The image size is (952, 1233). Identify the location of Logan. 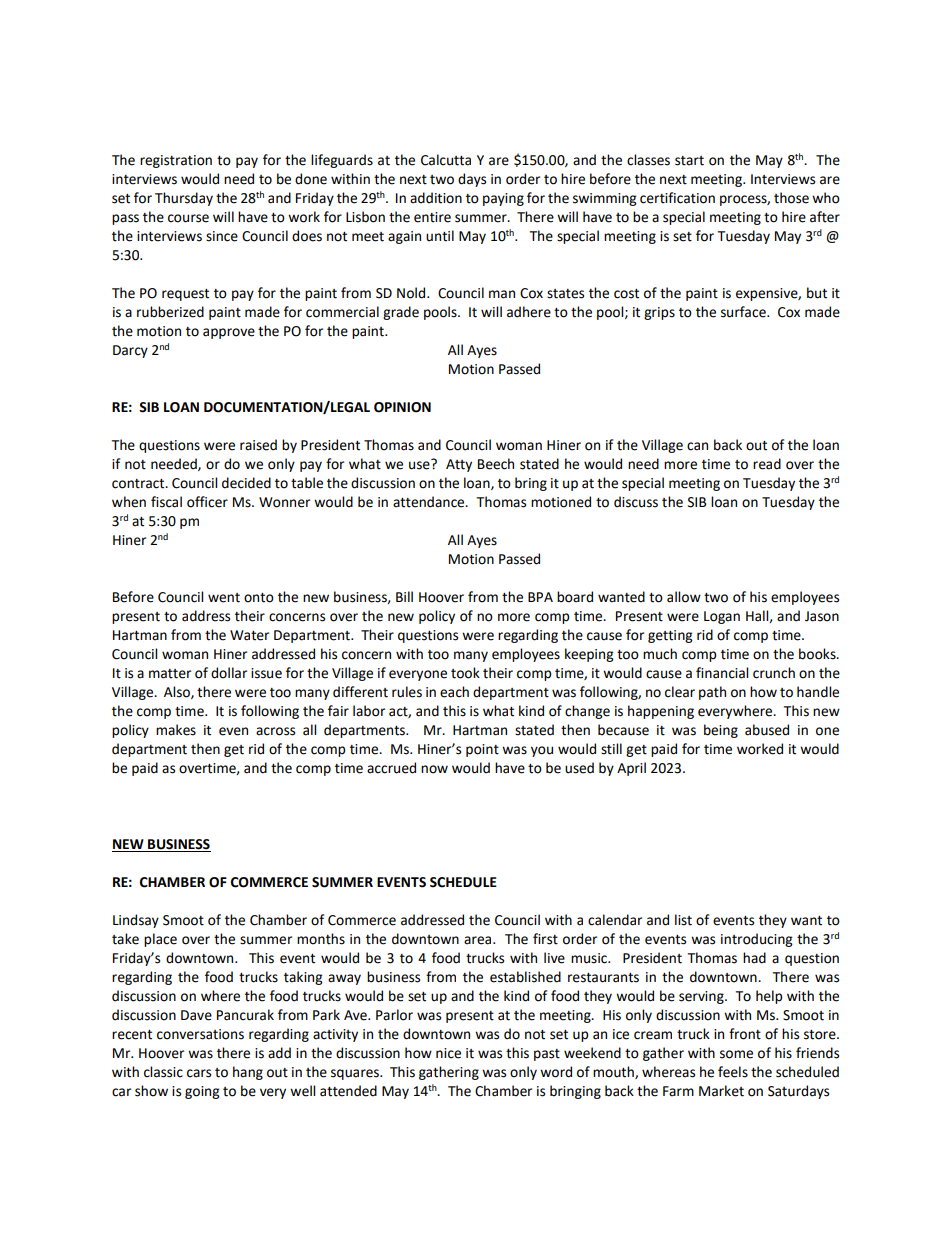
(722, 617).
